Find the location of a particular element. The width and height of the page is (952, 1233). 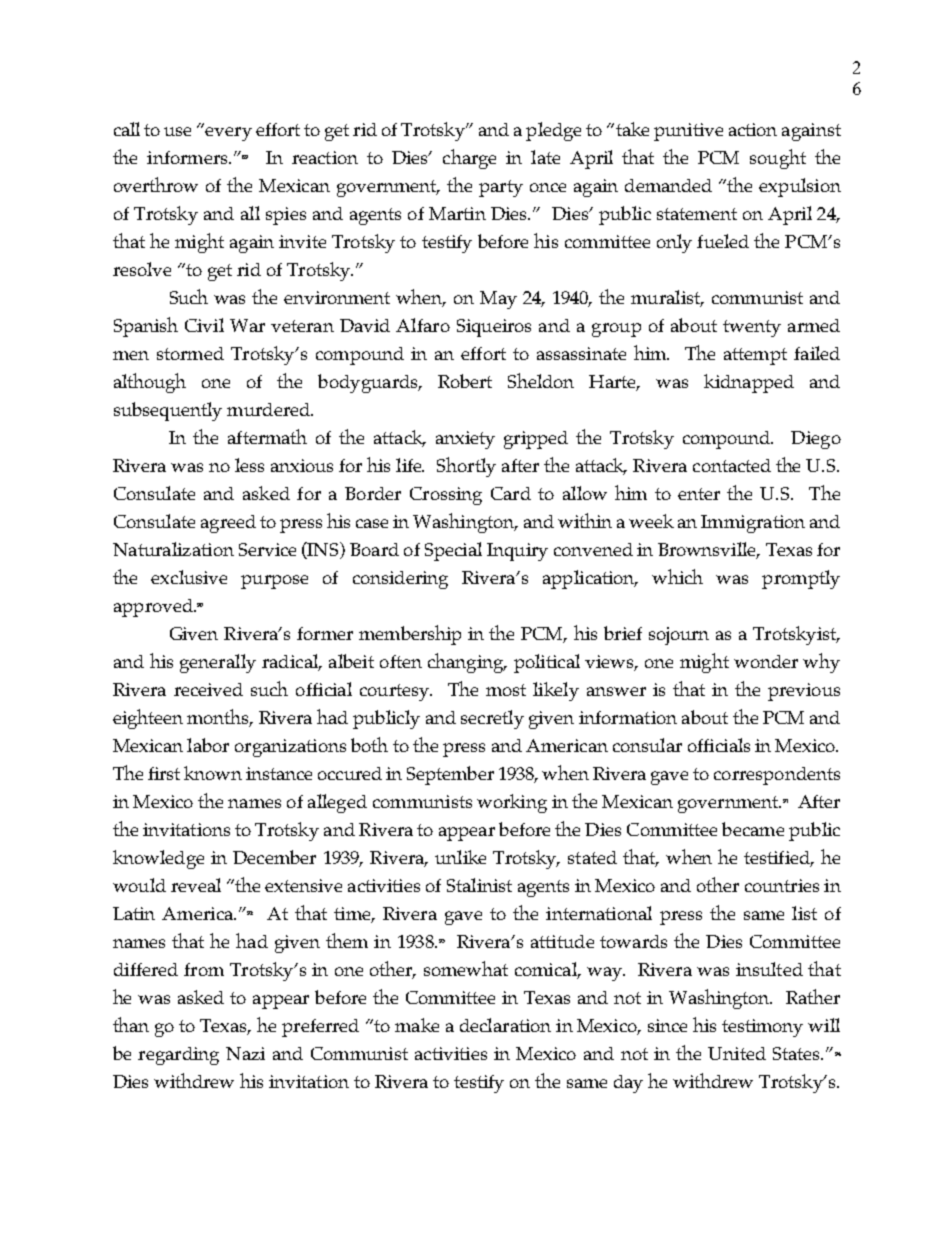

sought is located at coordinates (778, 159).
